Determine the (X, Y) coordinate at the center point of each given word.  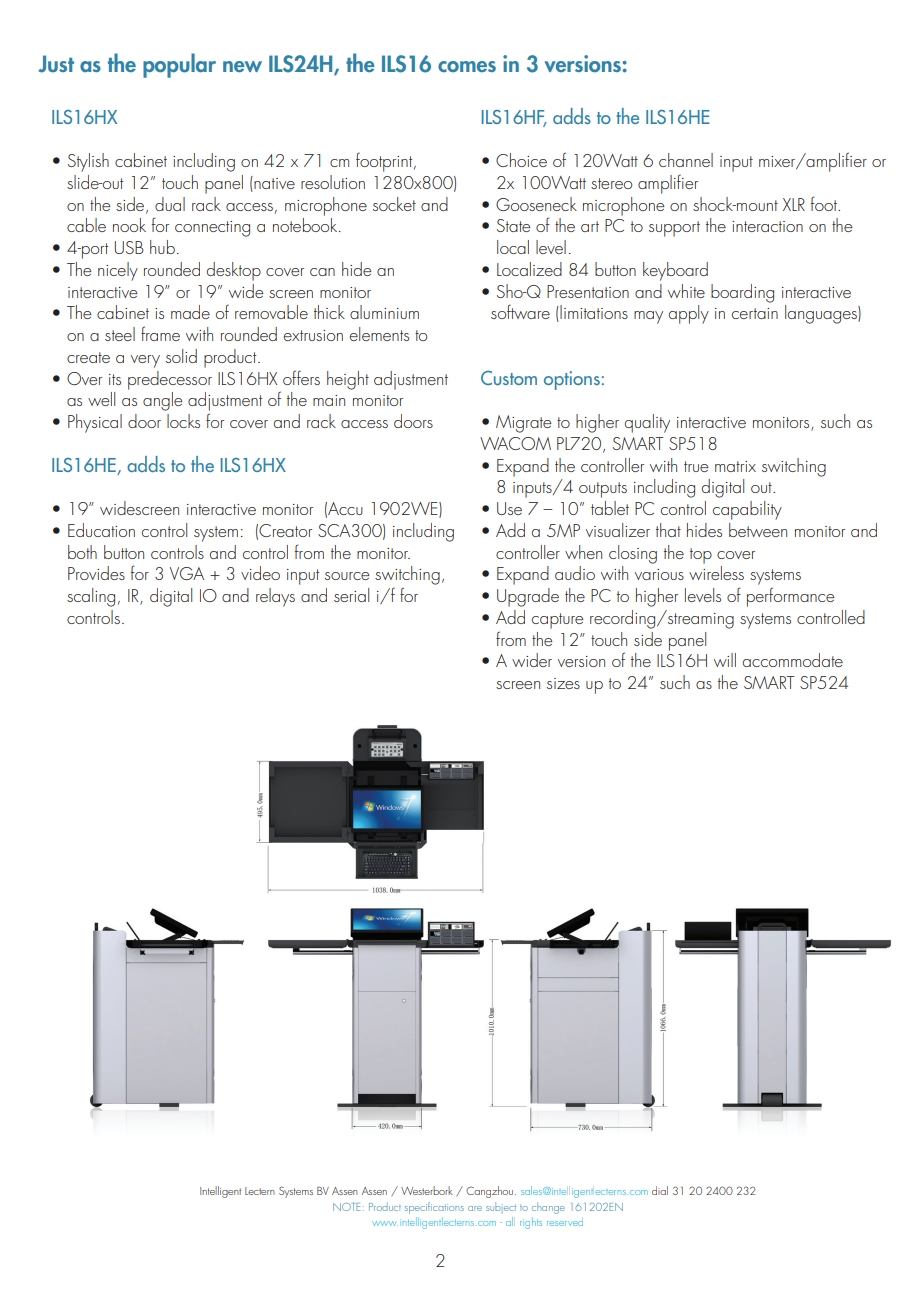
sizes (563, 683)
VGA (187, 573)
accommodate (793, 660)
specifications (434, 1208)
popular (179, 65)
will (725, 660)
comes (467, 66)
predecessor (170, 380)
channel (686, 160)
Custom (509, 377)
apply (689, 314)
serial (351, 595)
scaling (91, 597)
